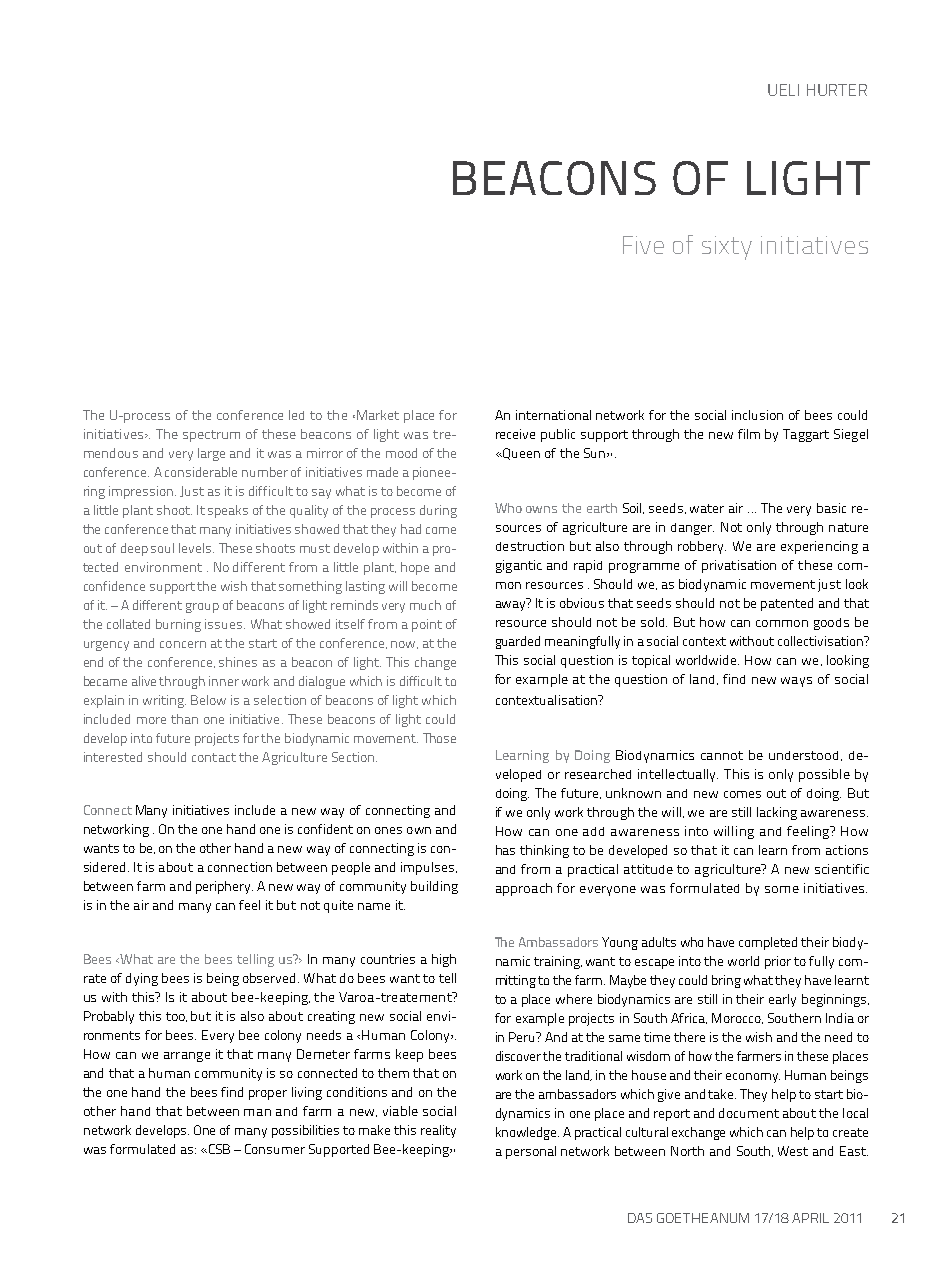 The height and width of the image is (1284, 952). I want to click on considerable, so click(201, 472).
